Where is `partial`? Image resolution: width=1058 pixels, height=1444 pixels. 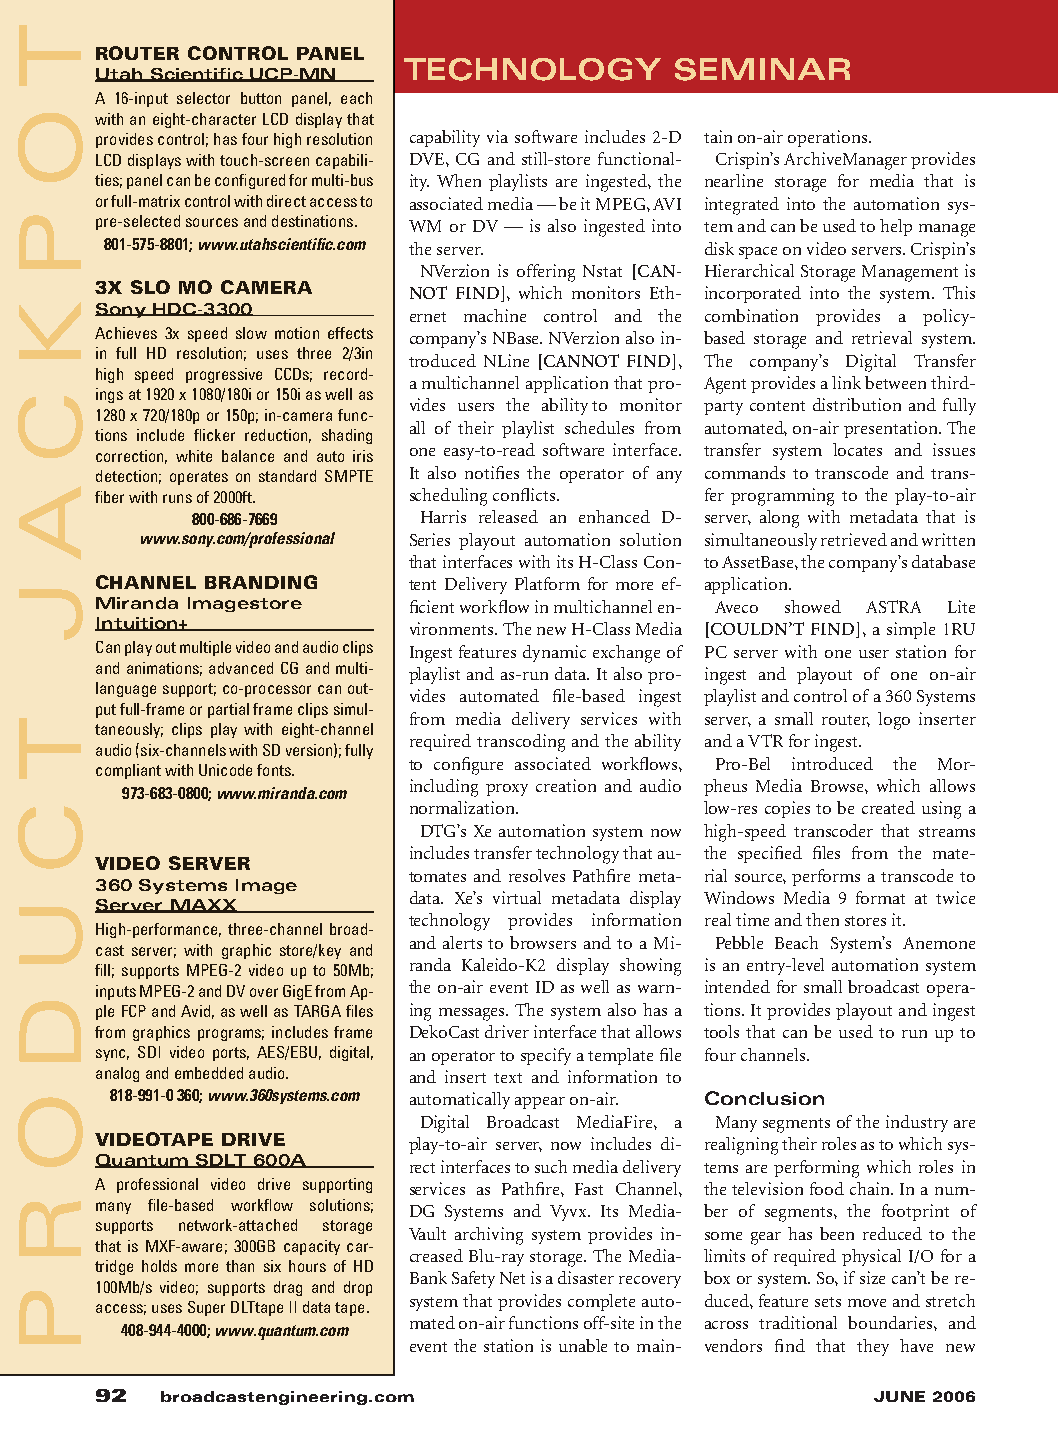 partial is located at coordinates (228, 710).
